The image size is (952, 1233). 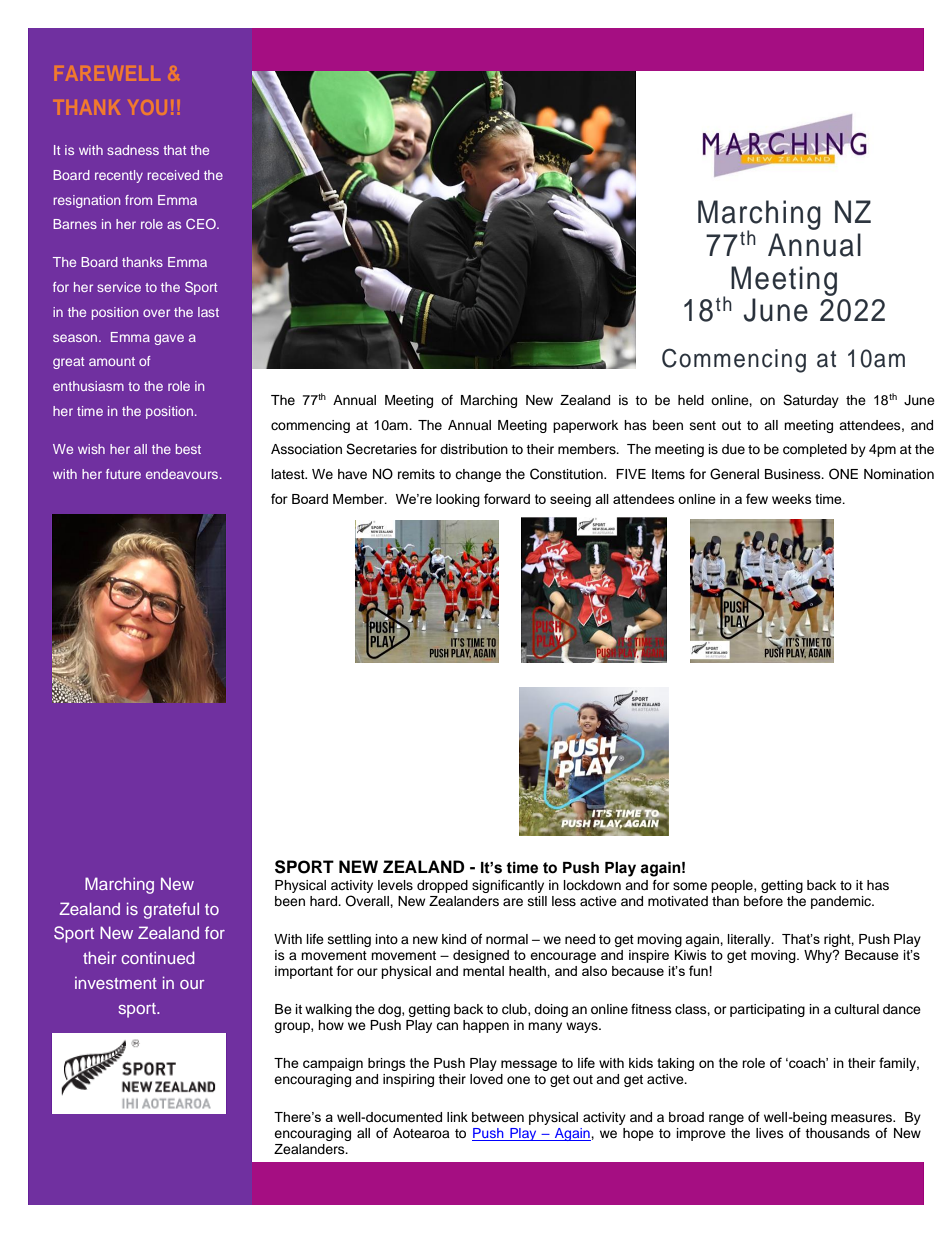 I want to click on weeks, so click(x=792, y=499).
